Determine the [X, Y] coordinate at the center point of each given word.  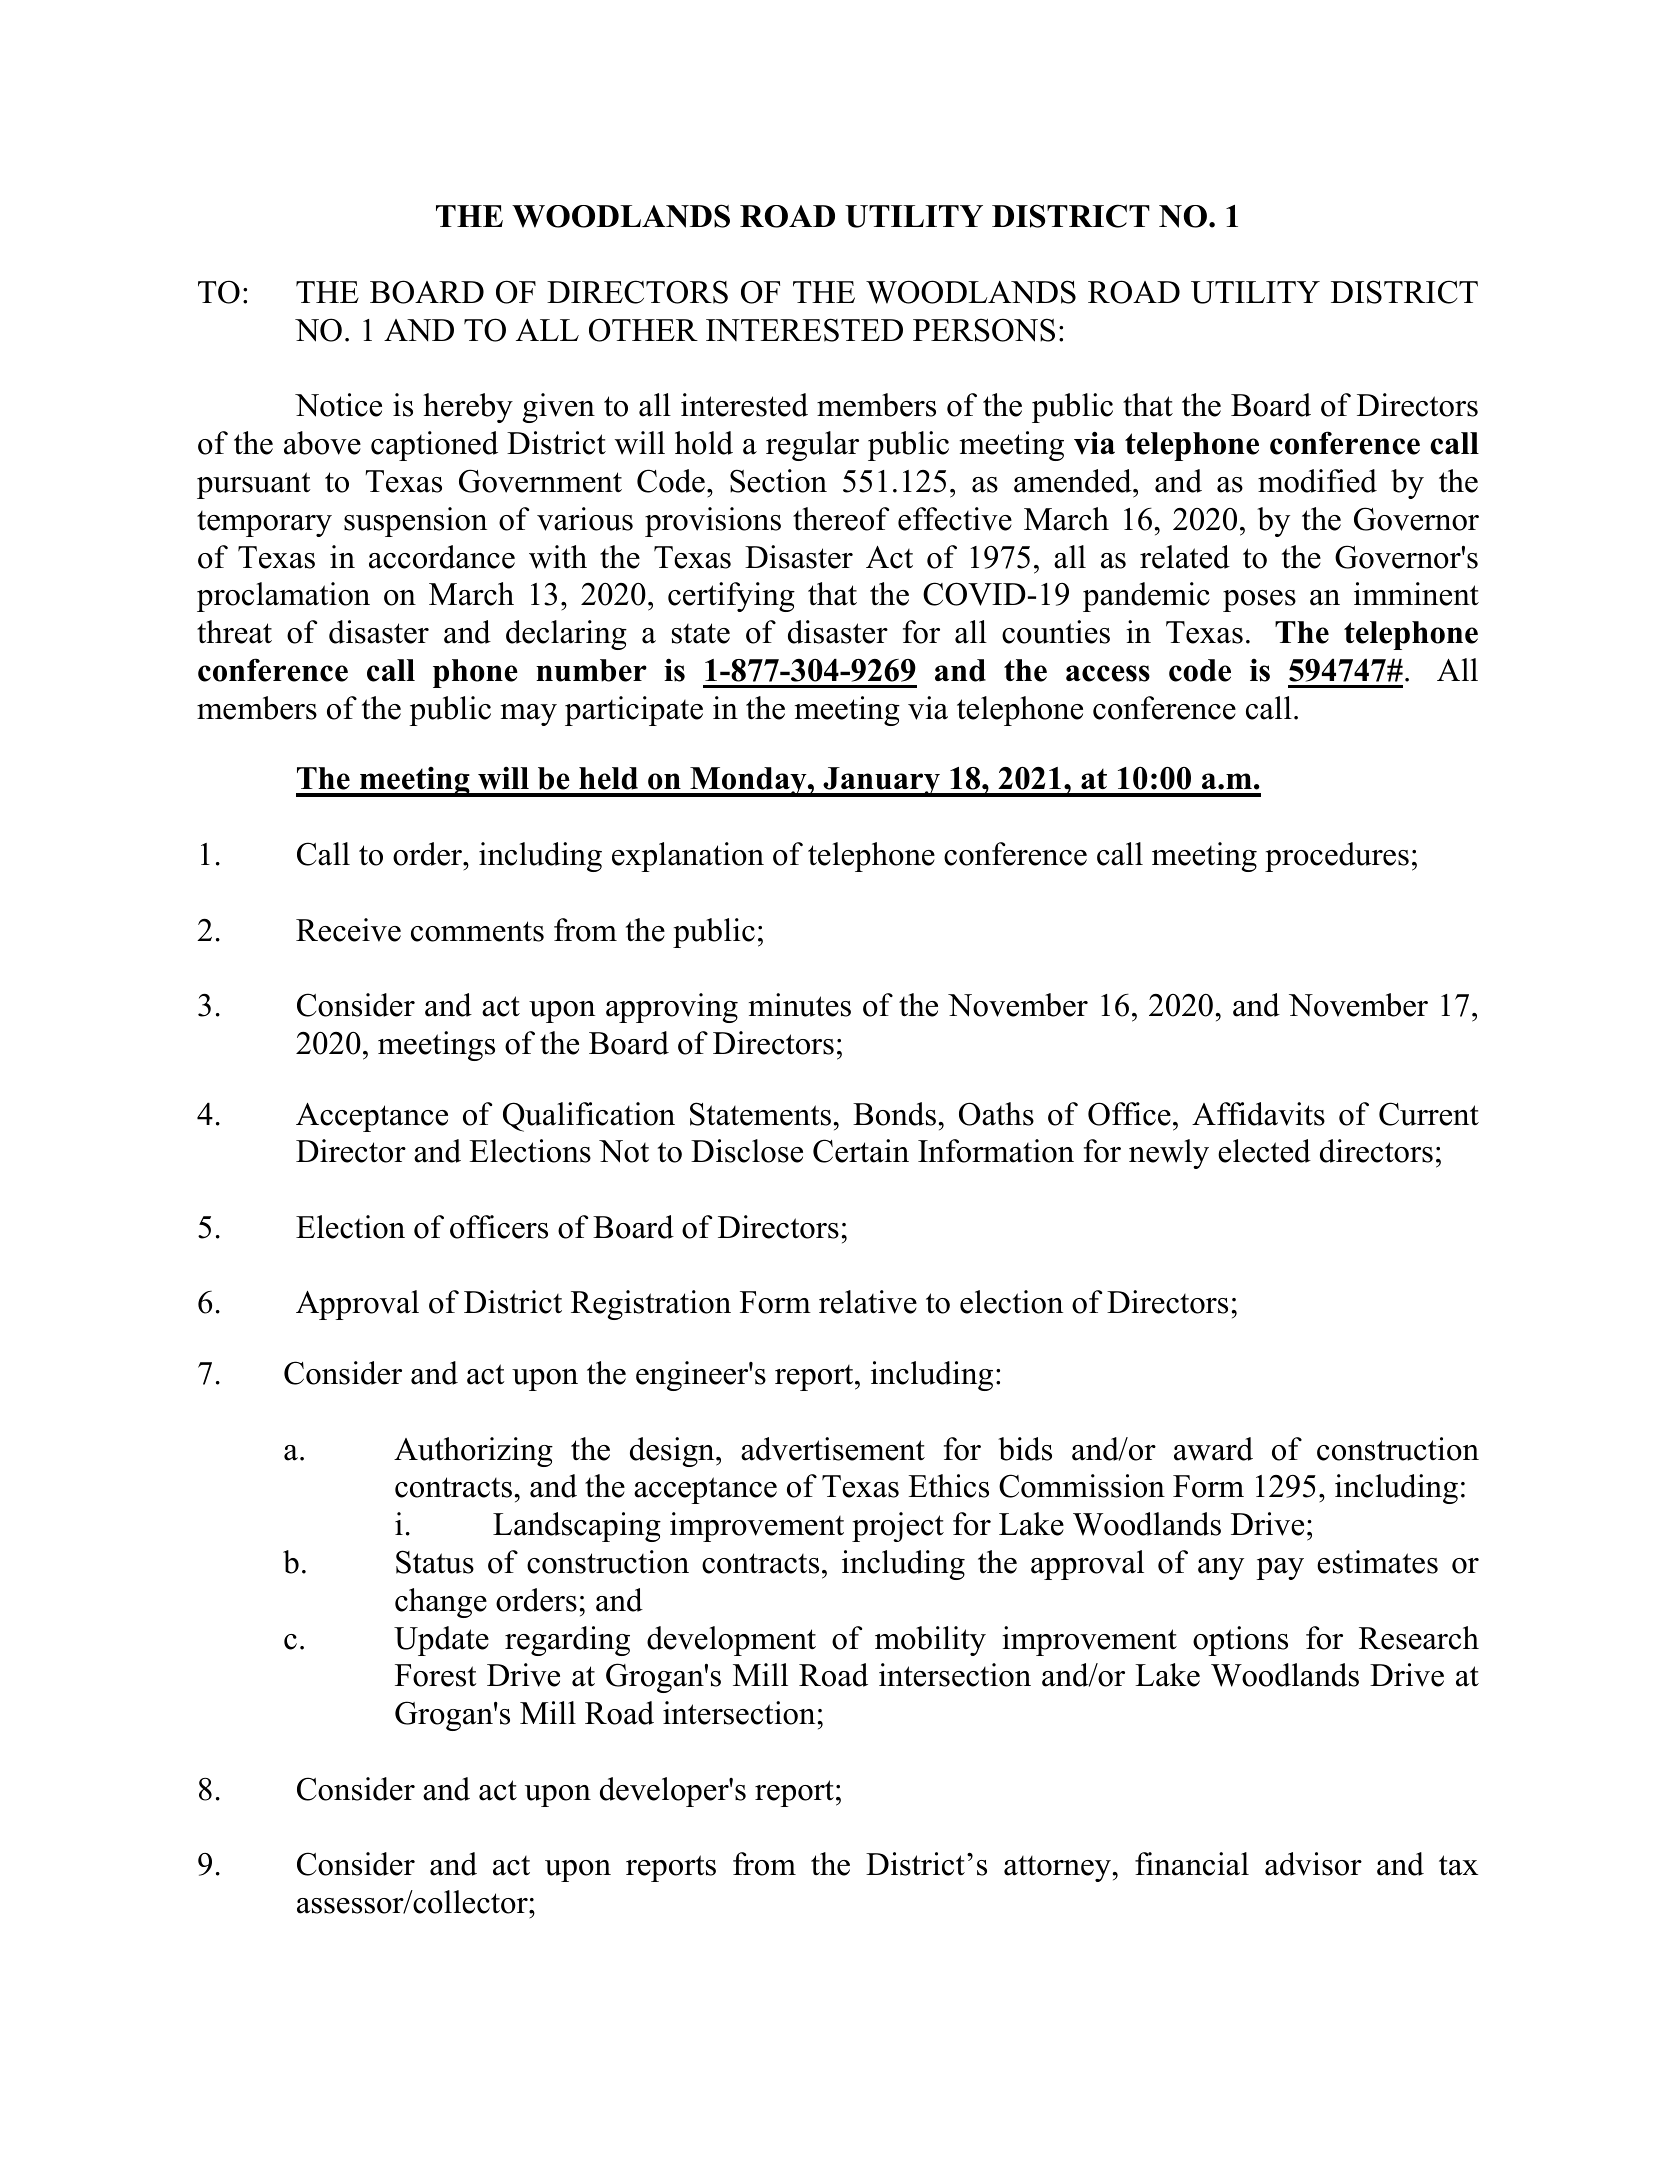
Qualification [589, 1117]
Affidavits [1258, 1114]
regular [812, 446]
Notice [338, 405]
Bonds [894, 1114]
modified [1317, 481]
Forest [436, 1675]
